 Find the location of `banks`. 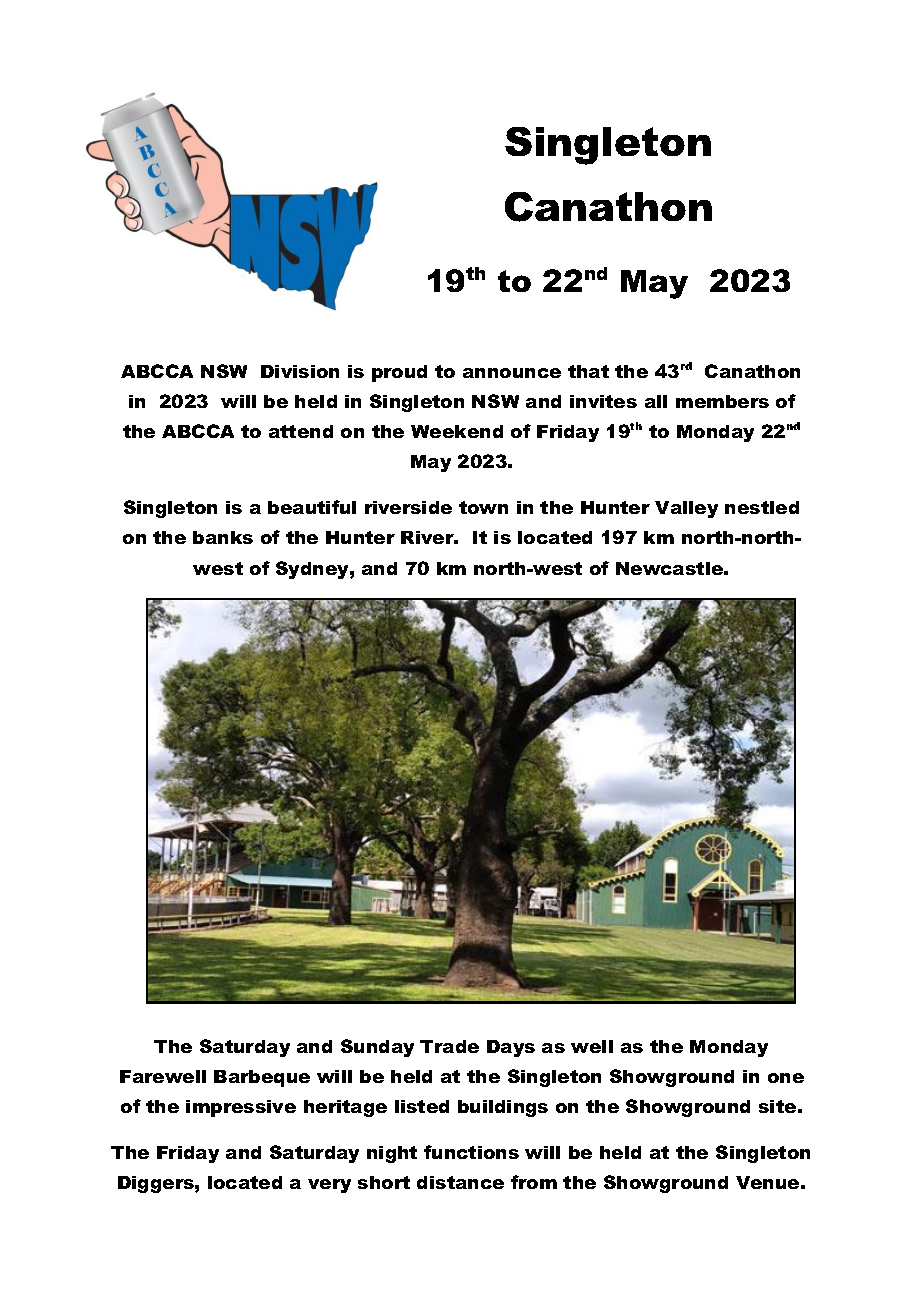

banks is located at coordinates (223, 537).
